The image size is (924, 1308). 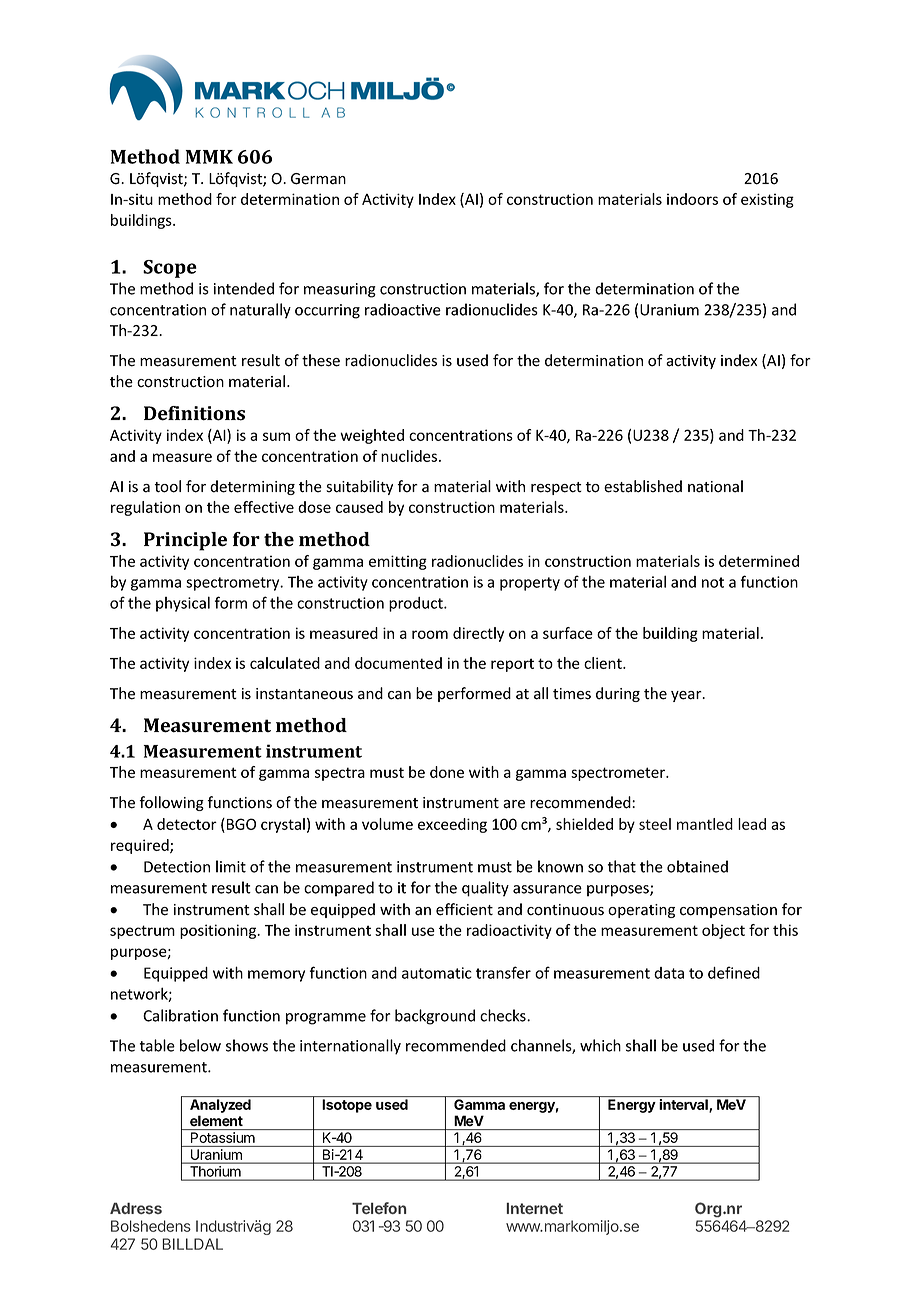 What do you see at coordinates (170, 269) in the page?
I see `Scope` at bounding box center [170, 269].
